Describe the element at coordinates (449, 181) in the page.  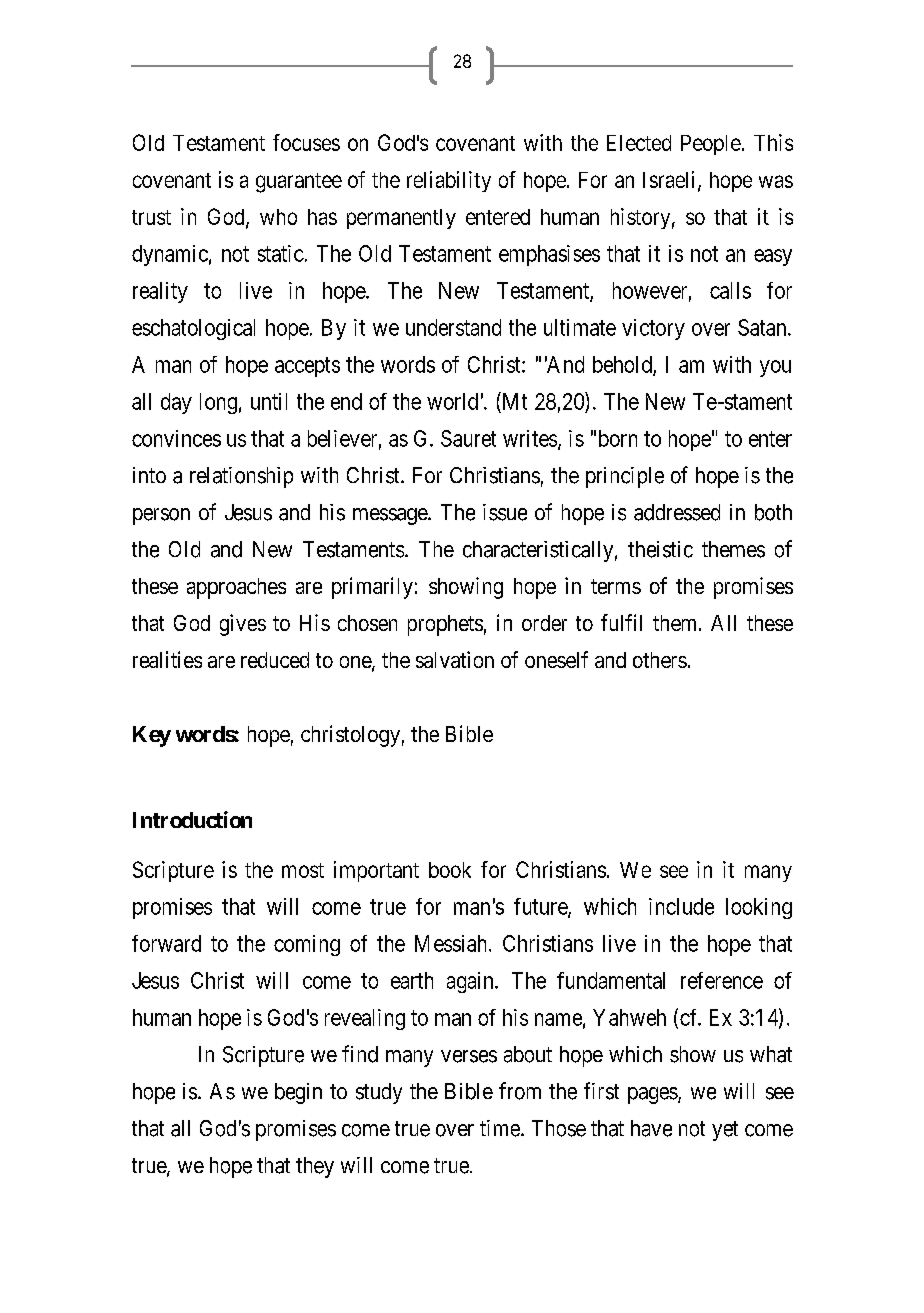
I see `reliability` at that location.
